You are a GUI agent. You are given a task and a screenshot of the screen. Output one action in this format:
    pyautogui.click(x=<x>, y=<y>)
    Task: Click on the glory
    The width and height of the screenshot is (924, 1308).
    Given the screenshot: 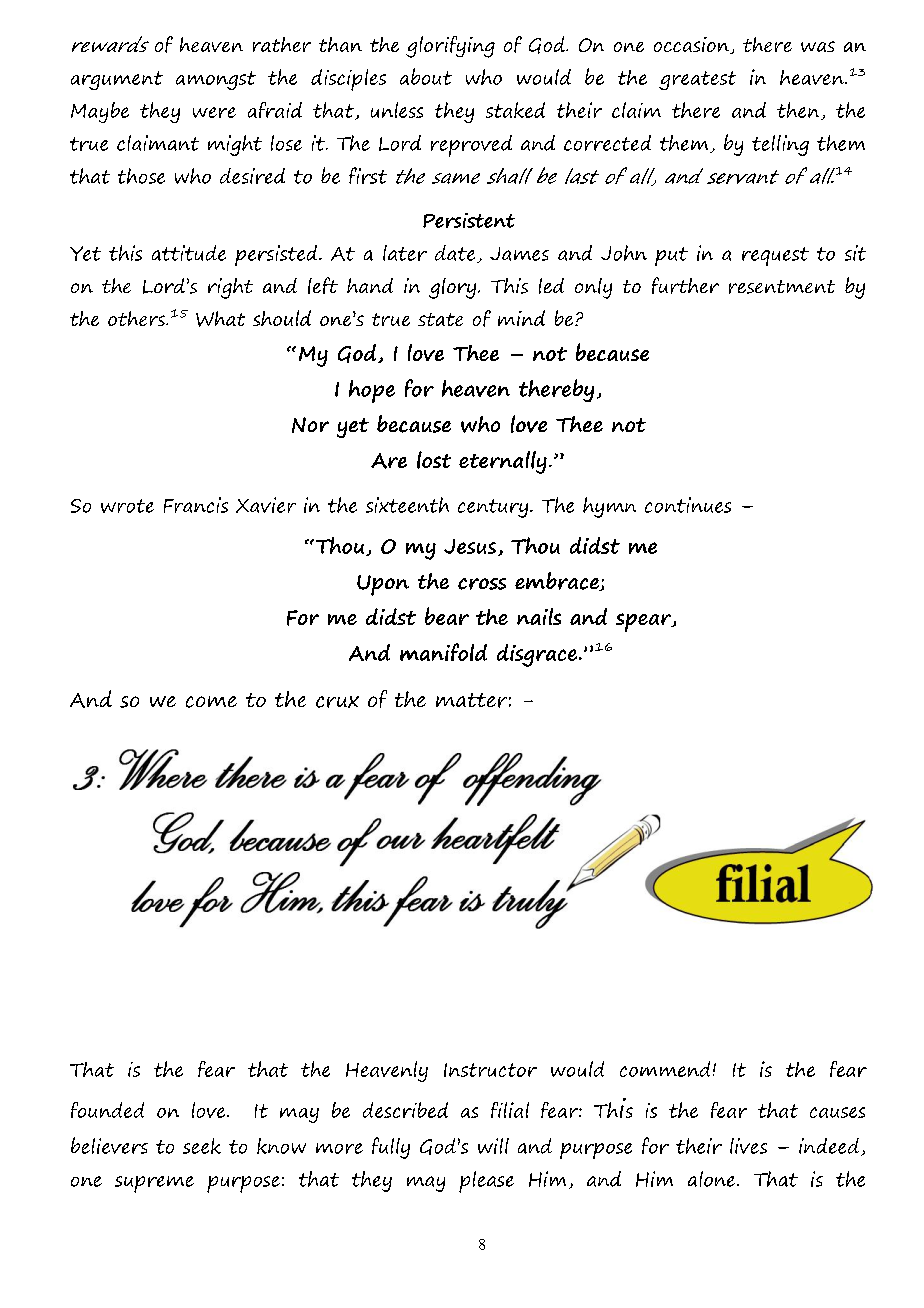 What is the action you would take?
    pyautogui.click(x=452, y=288)
